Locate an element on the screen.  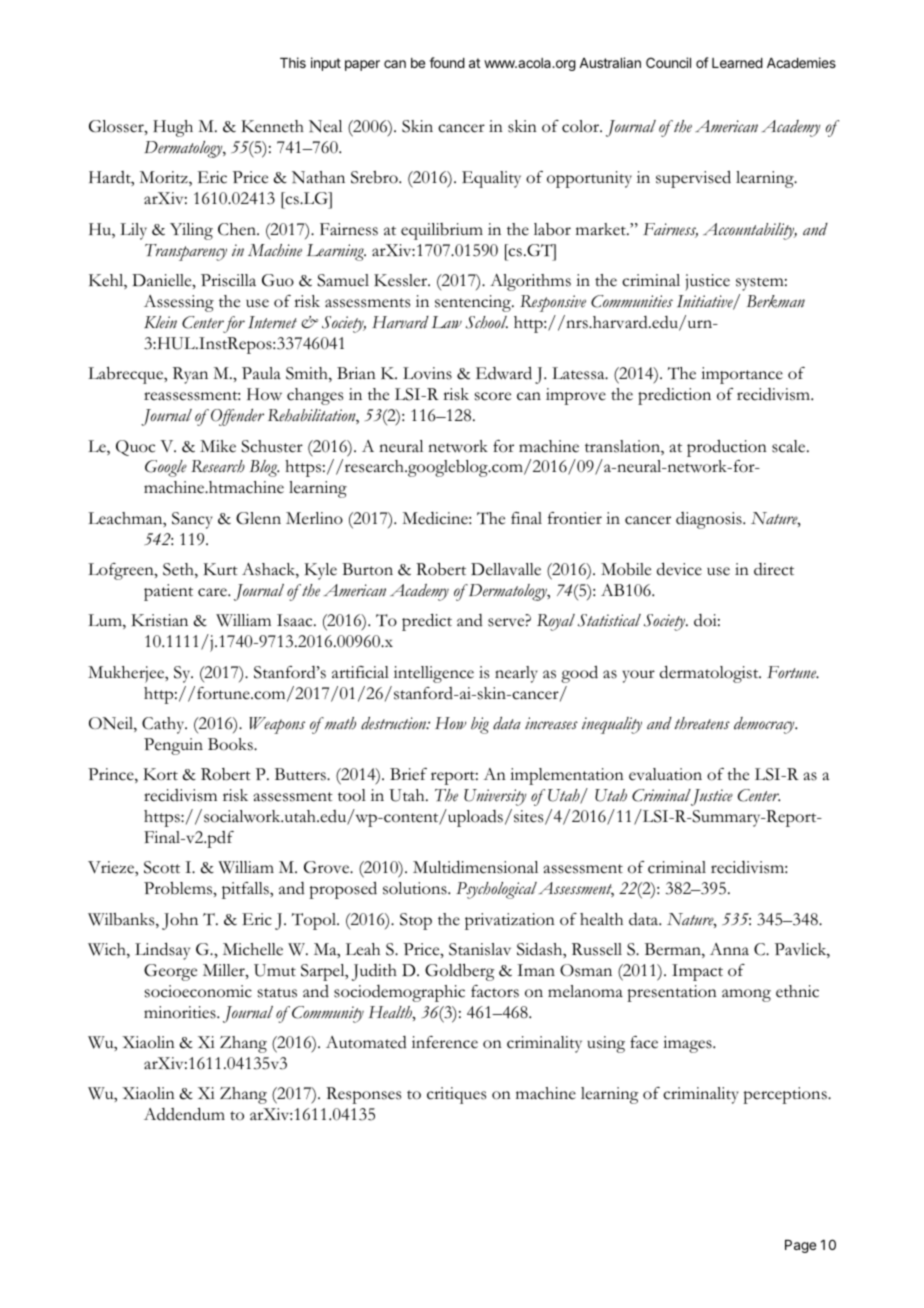
Hugh is located at coordinates (173, 128).
